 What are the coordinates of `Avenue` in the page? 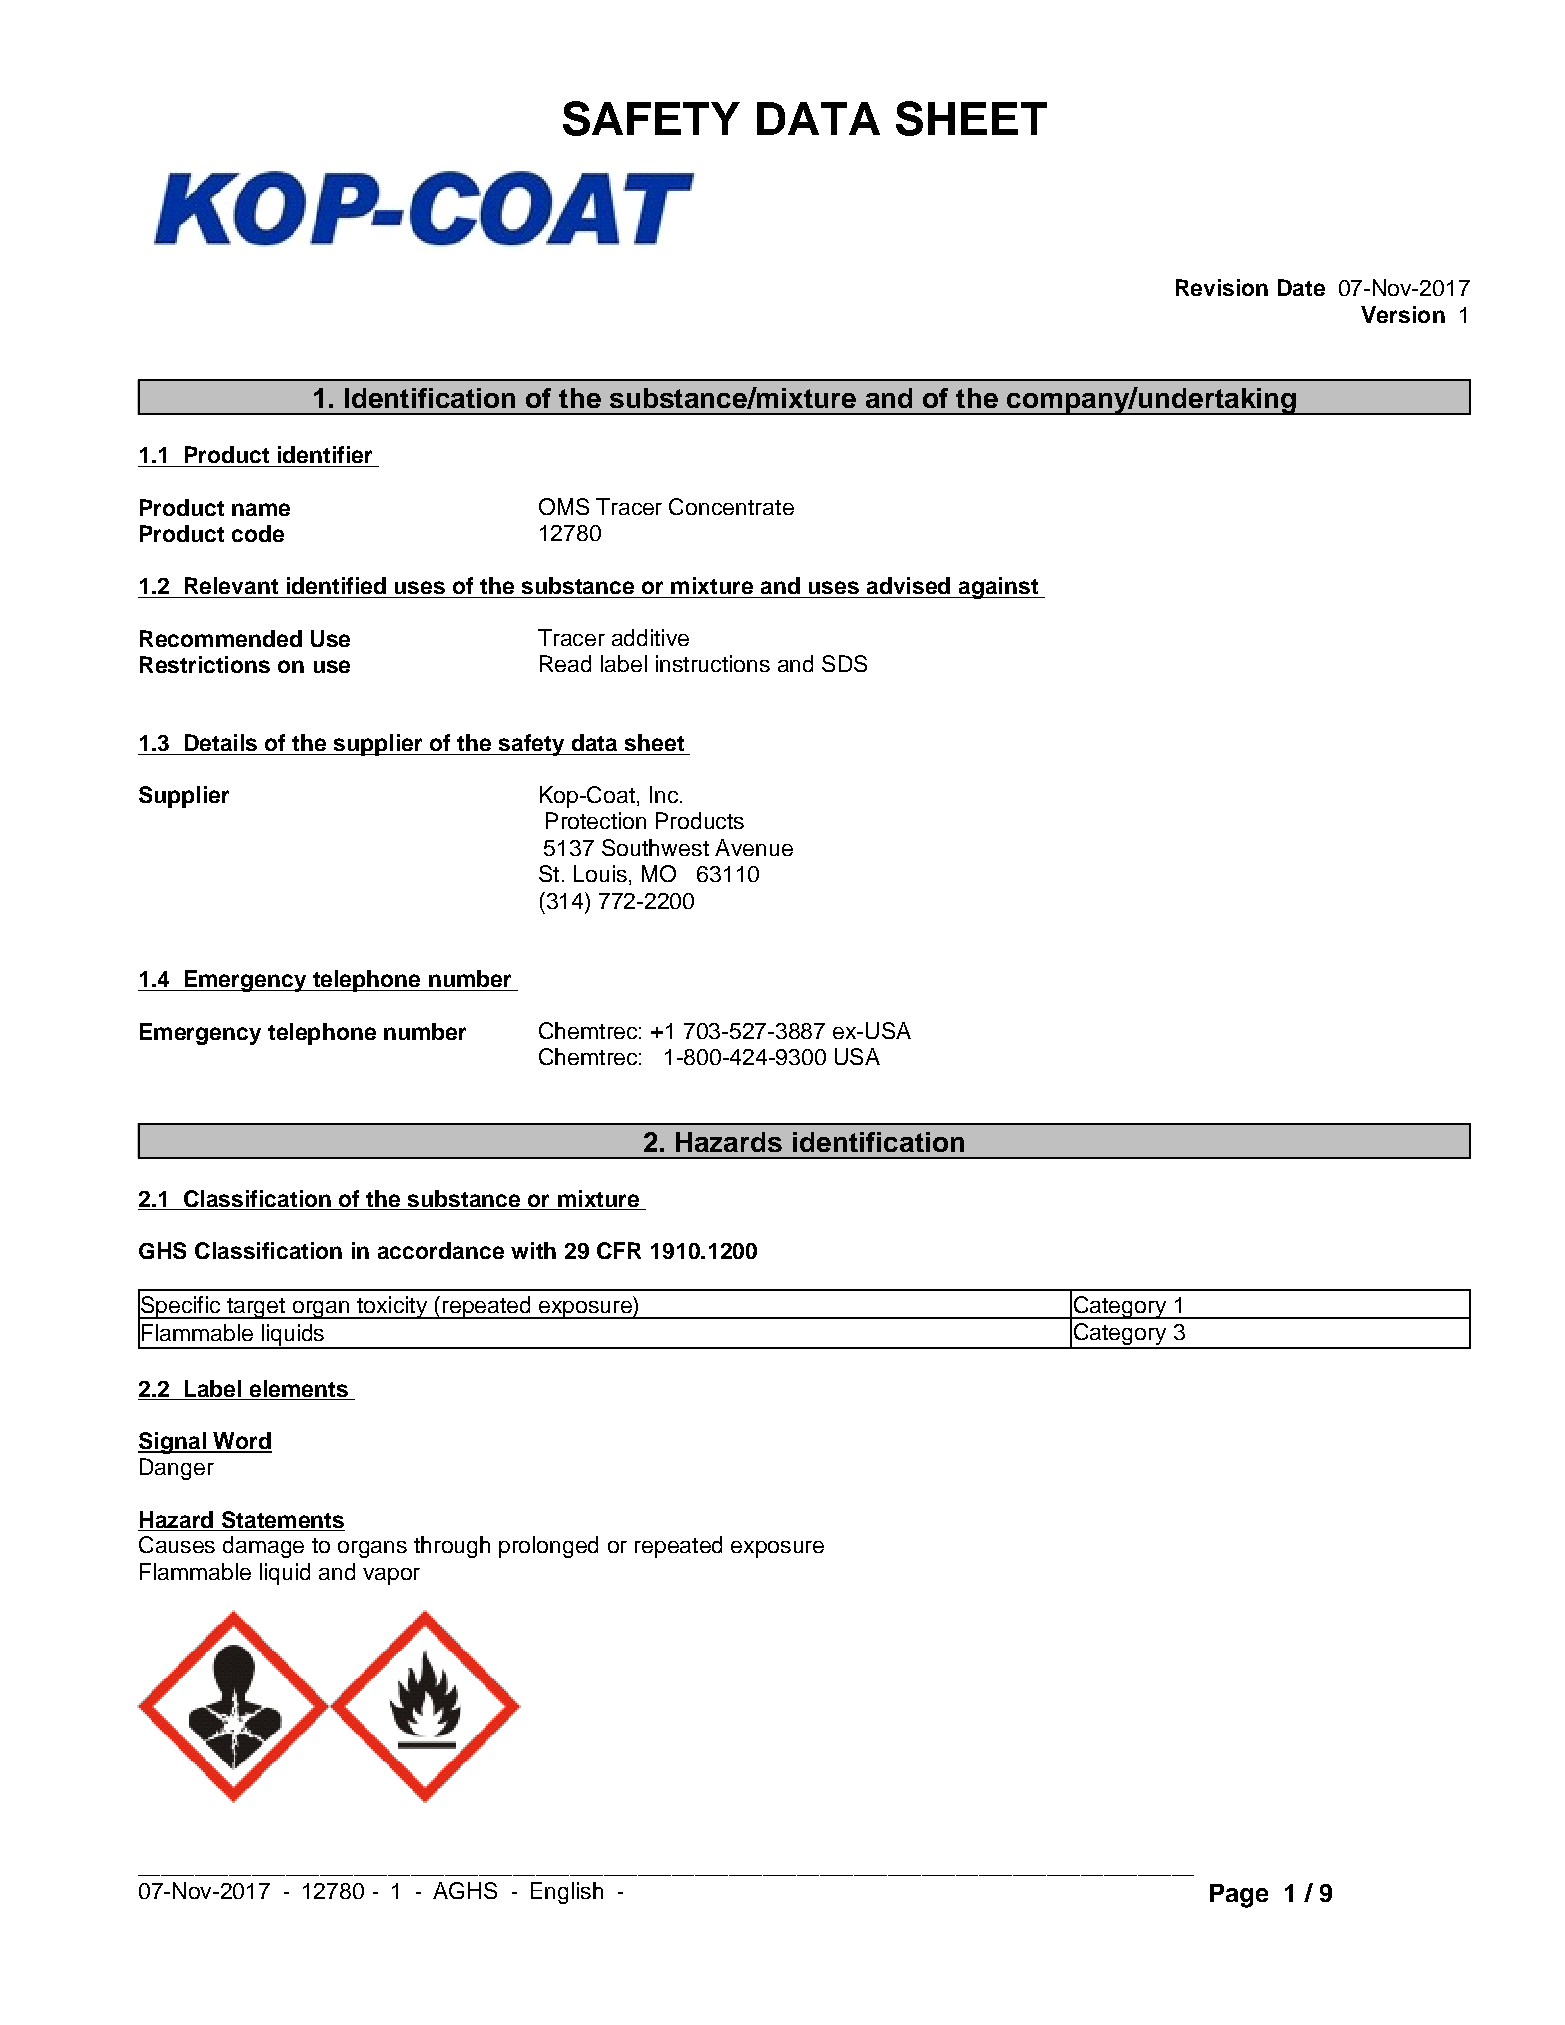 It's located at (754, 847).
